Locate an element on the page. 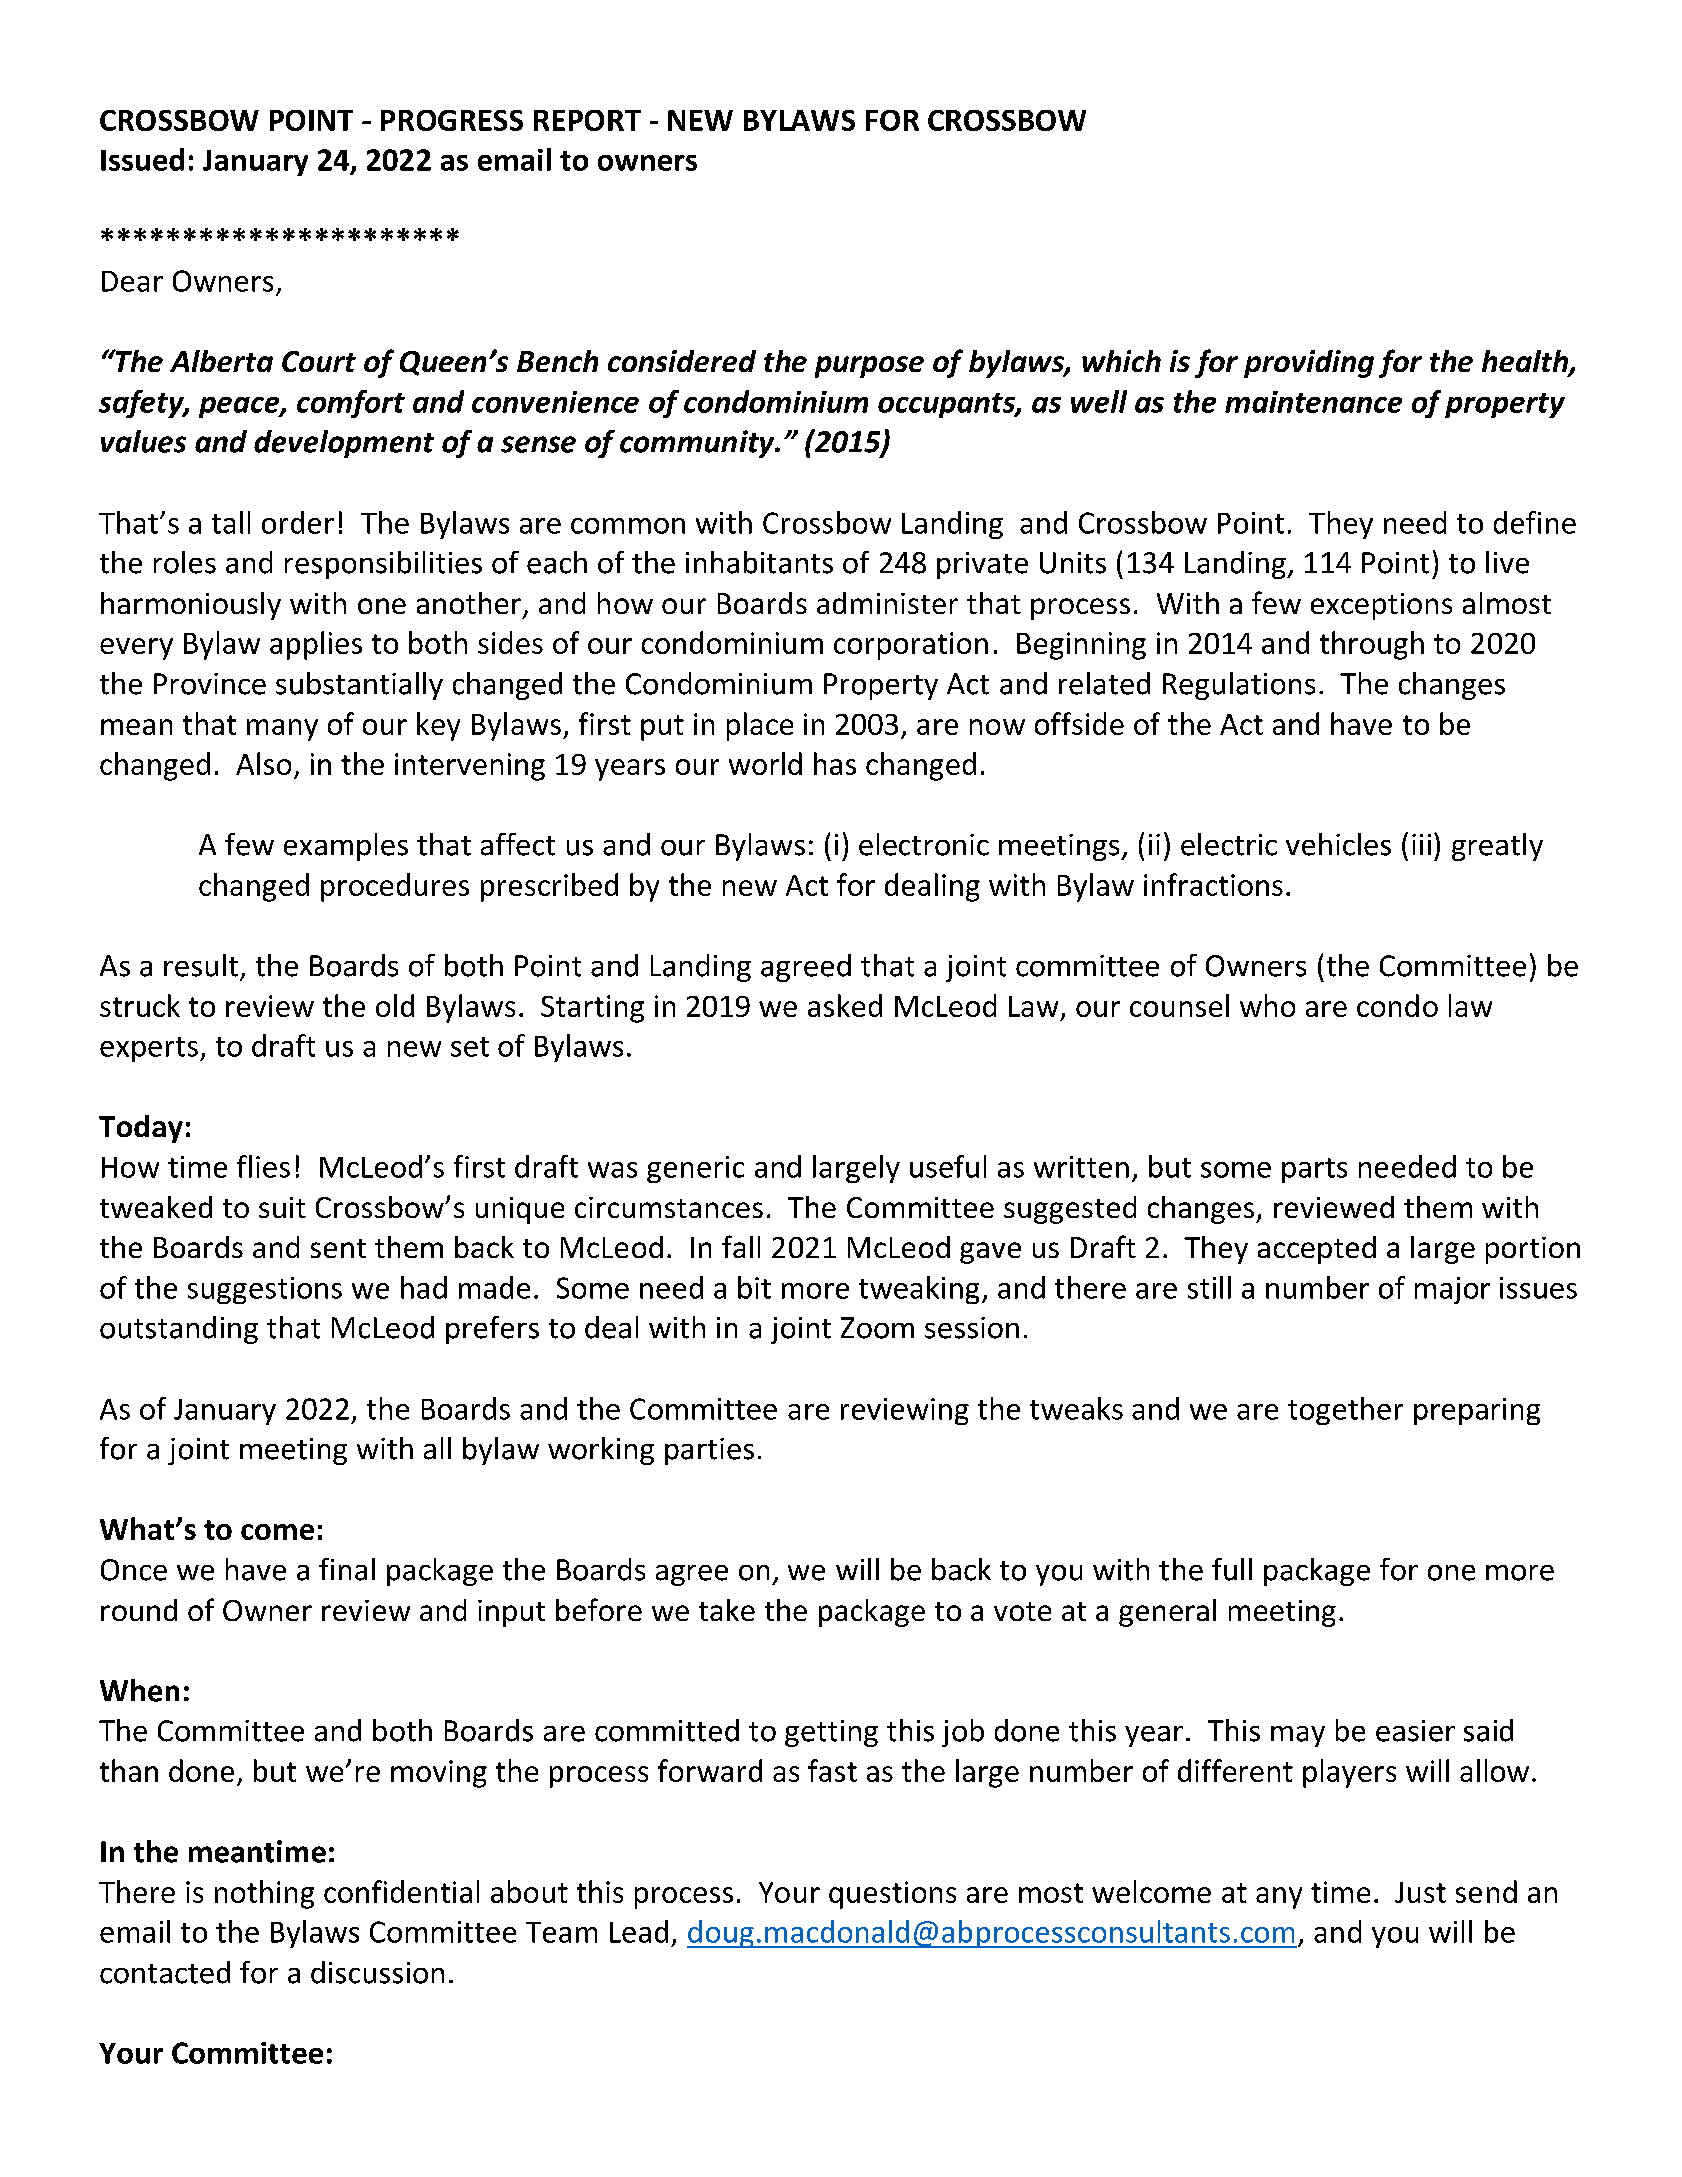  parties is located at coordinates (709, 1451).
